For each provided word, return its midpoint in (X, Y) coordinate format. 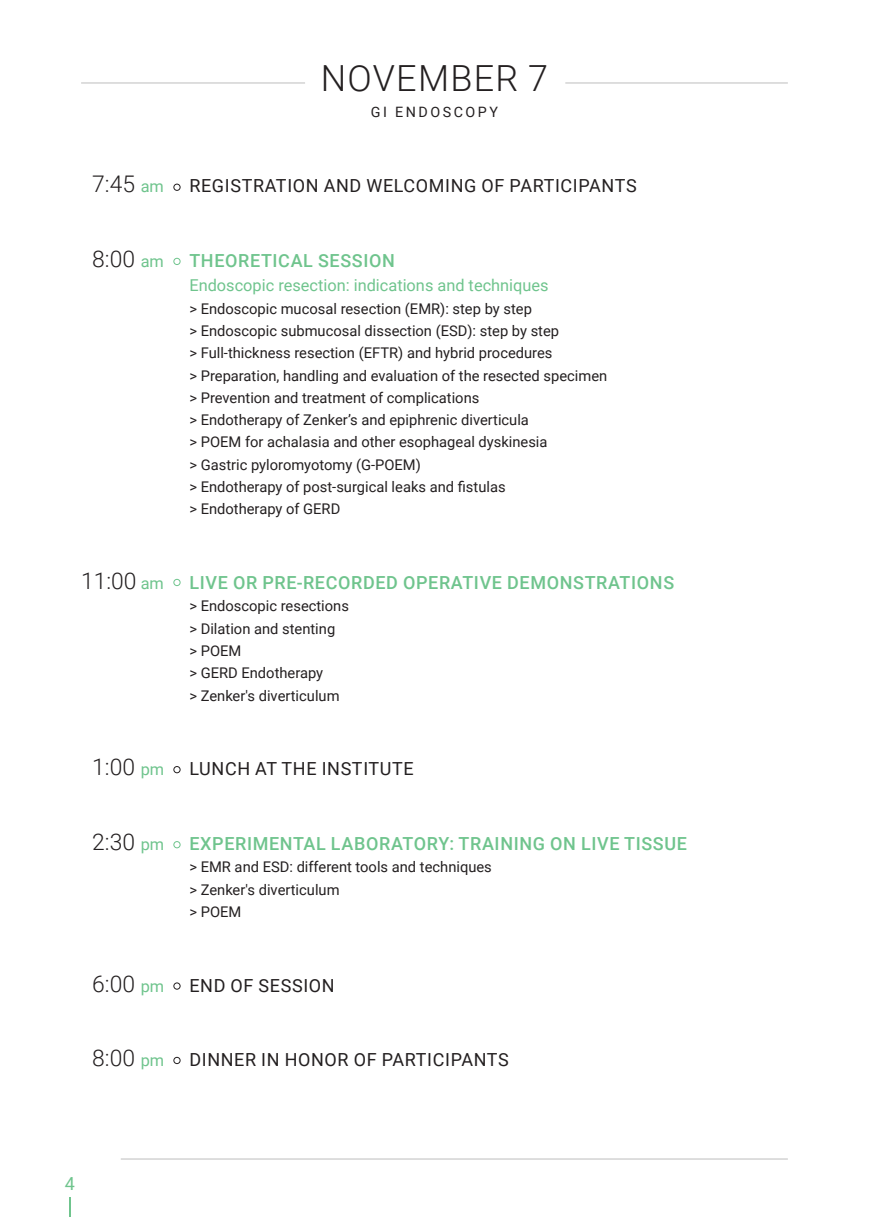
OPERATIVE (452, 582)
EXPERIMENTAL (258, 843)
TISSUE (655, 843)
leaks (409, 487)
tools (371, 867)
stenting (308, 630)
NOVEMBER (420, 78)
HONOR (317, 1060)
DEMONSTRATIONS (591, 582)
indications (394, 285)
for (254, 441)
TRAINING (501, 843)
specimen (575, 377)
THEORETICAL (251, 260)
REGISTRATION (253, 186)
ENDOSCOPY (447, 112)
